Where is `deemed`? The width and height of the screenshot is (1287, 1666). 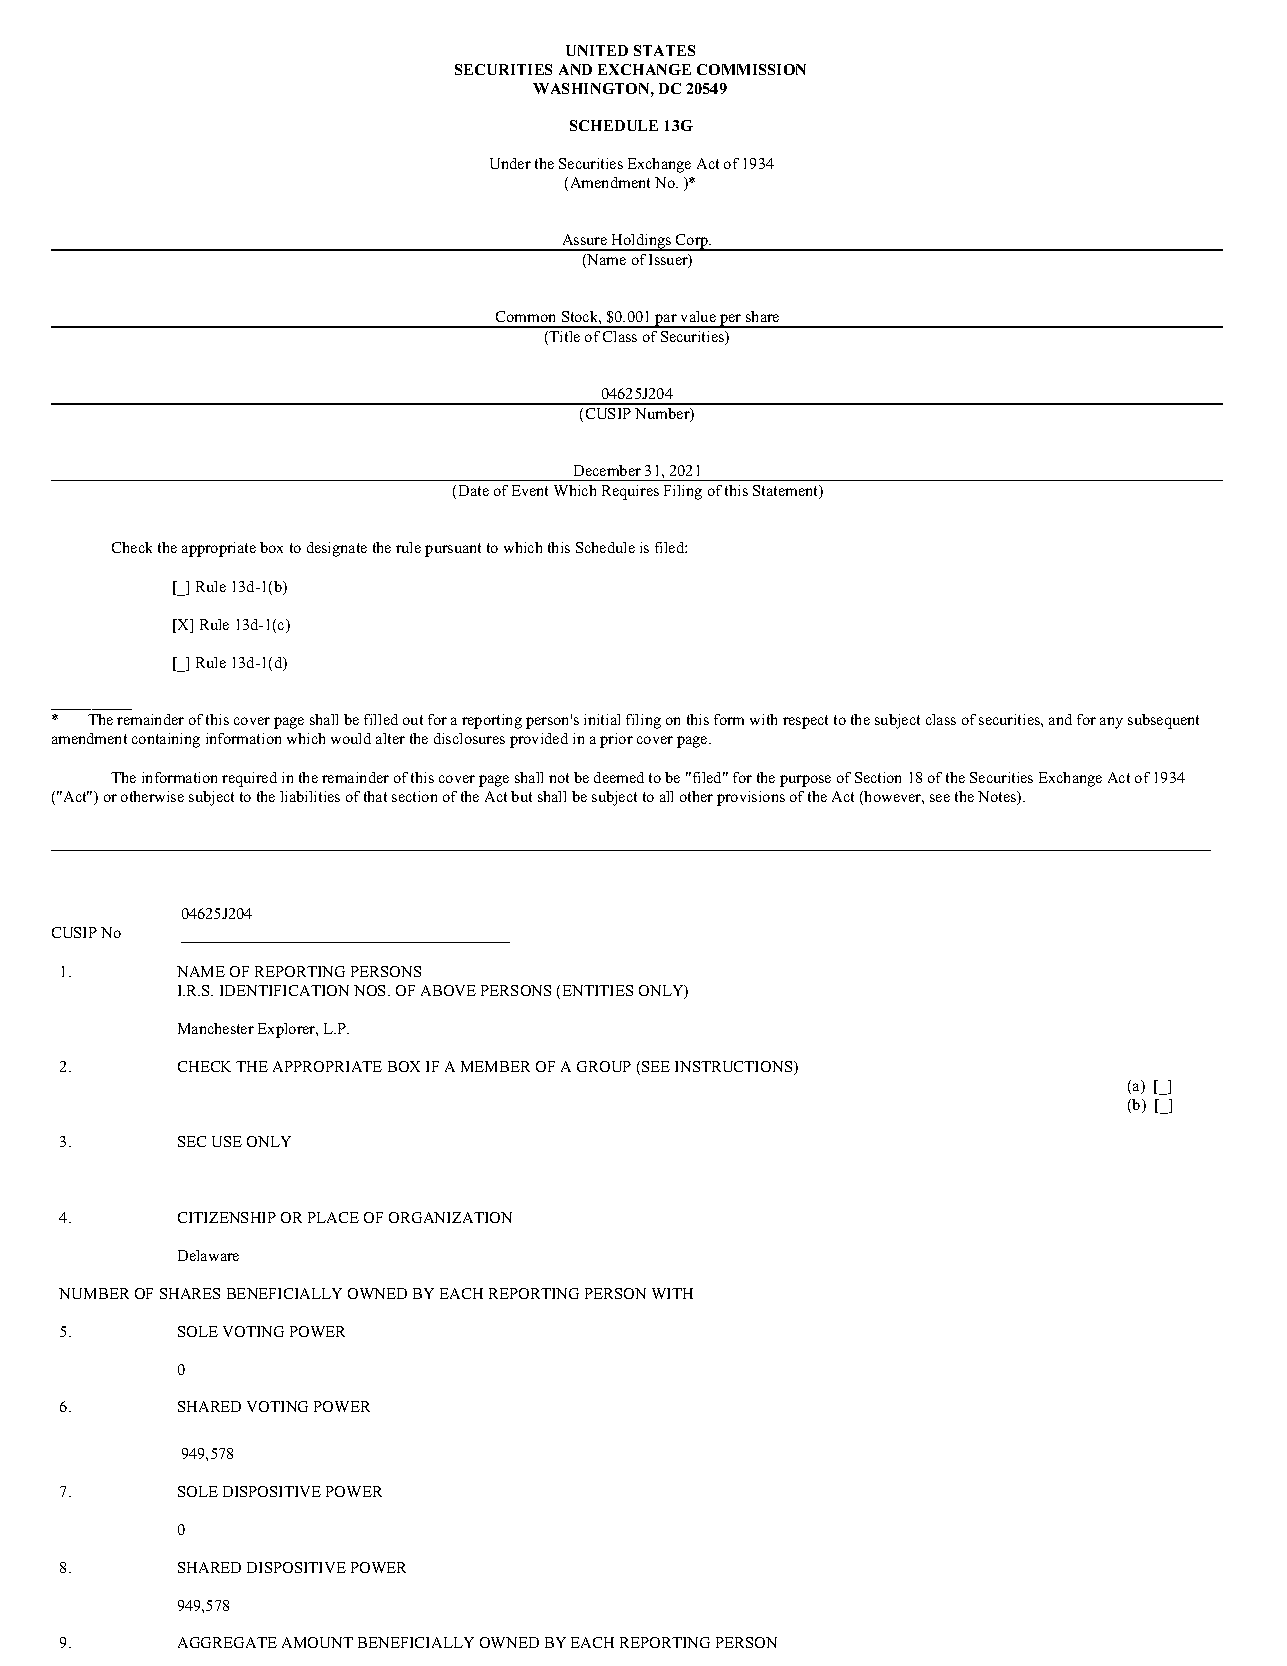
deemed is located at coordinates (619, 777).
